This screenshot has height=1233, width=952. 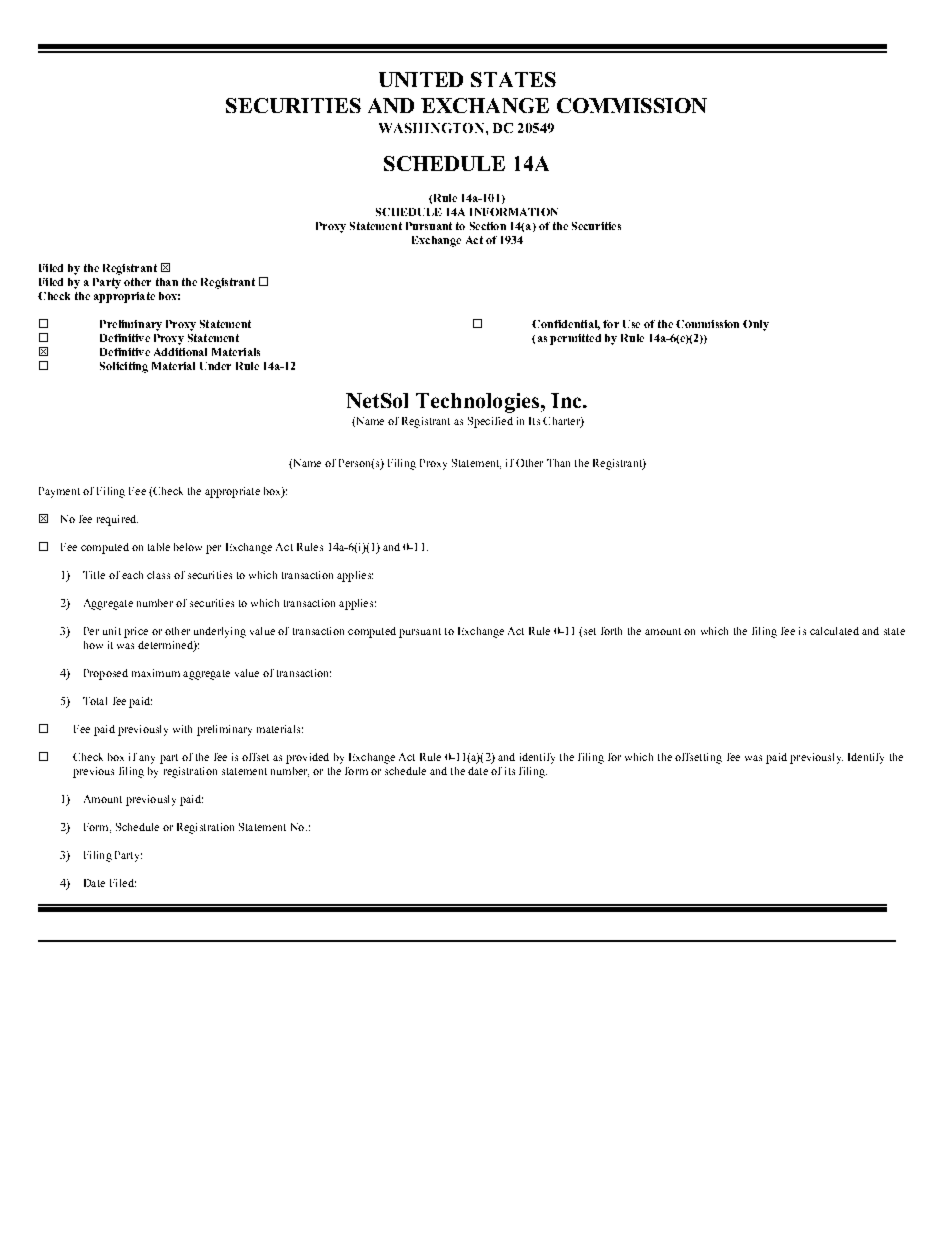 What do you see at coordinates (834, 631) in the screenshot?
I see `calculated` at bounding box center [834, 631].
